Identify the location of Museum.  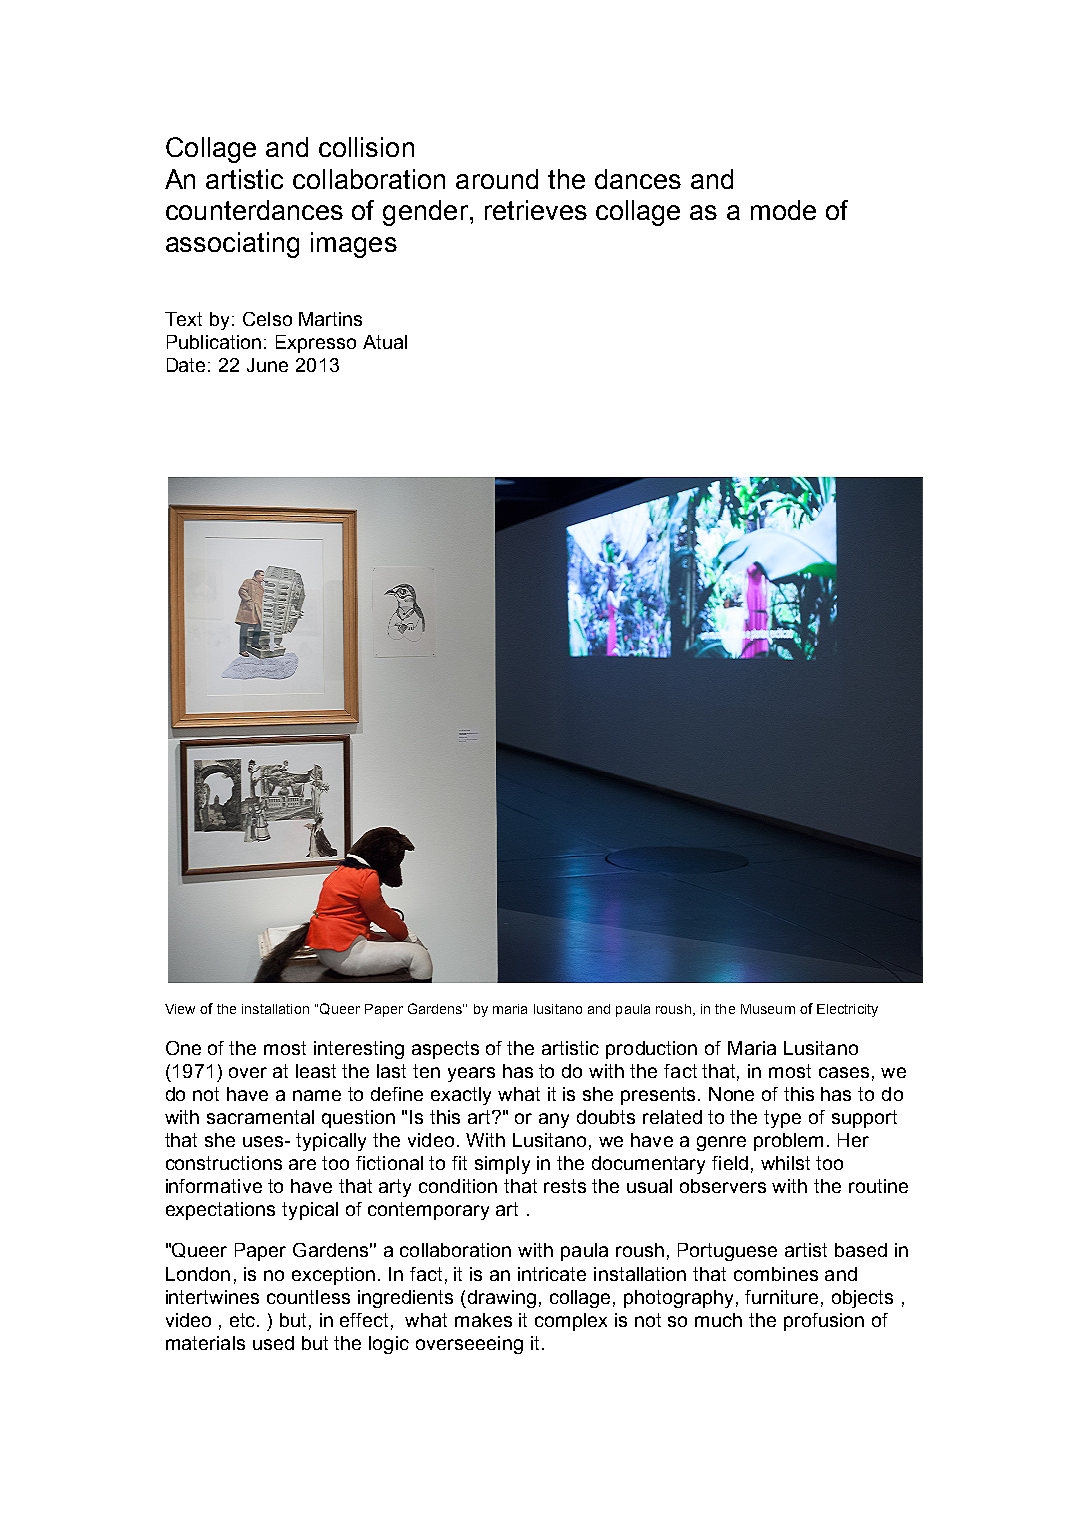
(768, 1009).
